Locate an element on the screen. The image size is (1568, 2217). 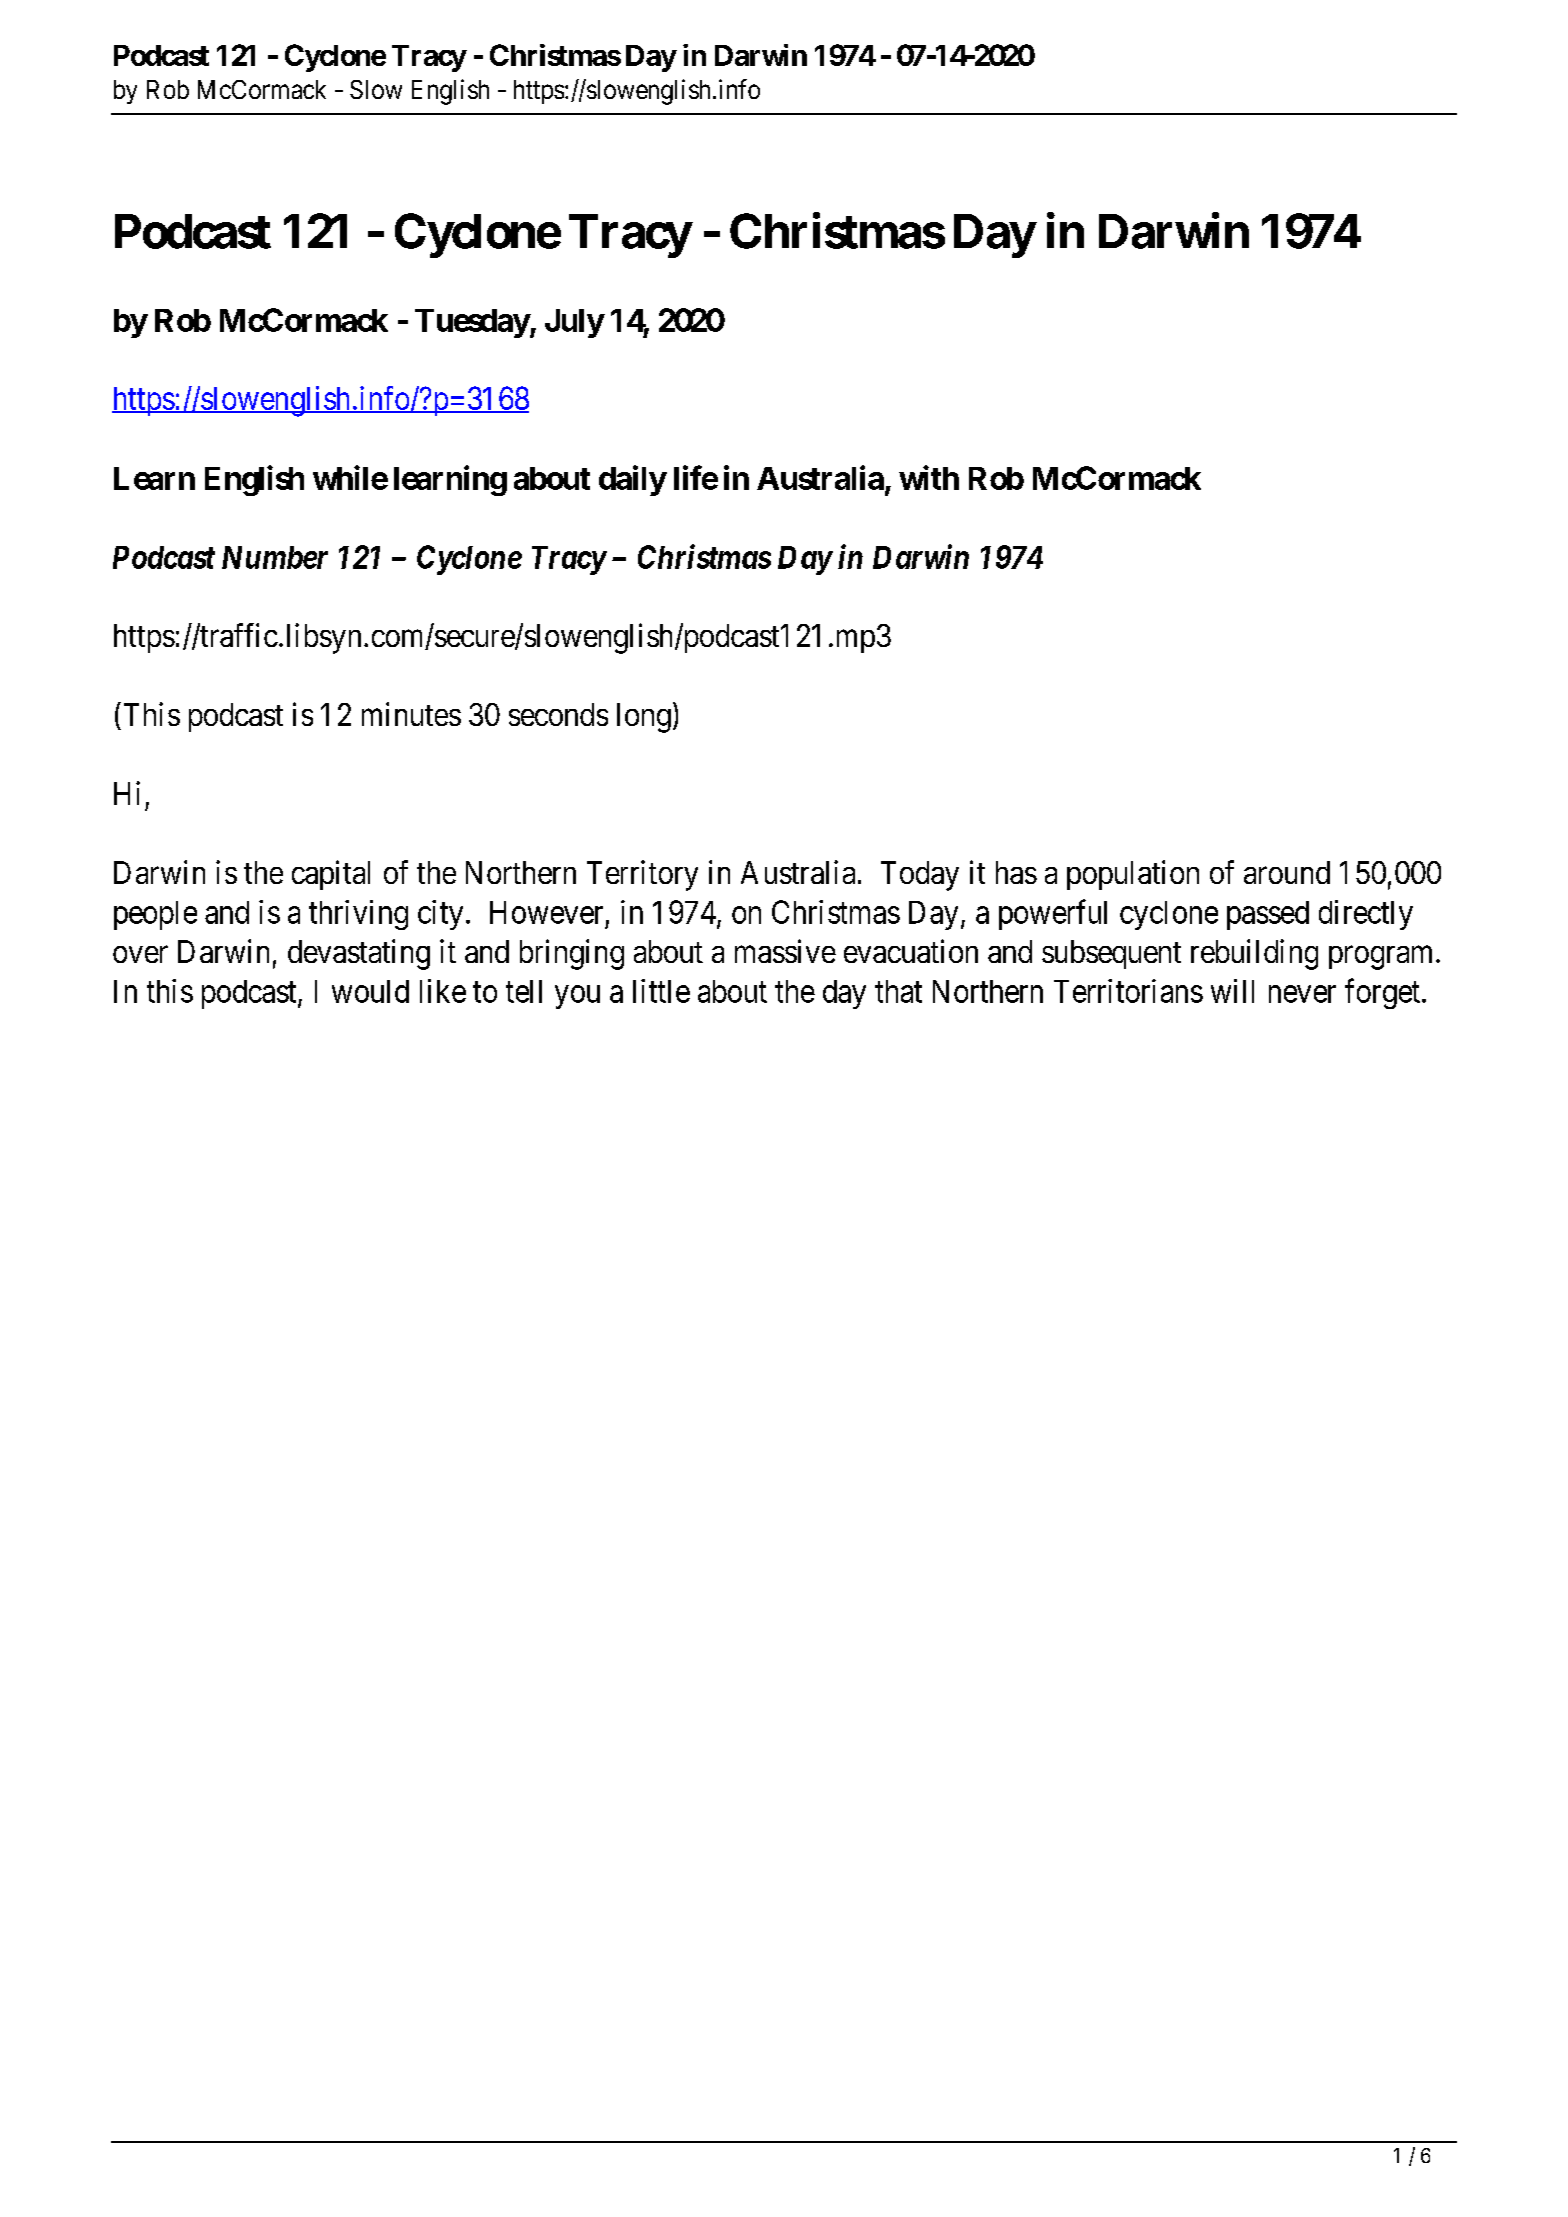
with is located at coordinates (929, 477).
